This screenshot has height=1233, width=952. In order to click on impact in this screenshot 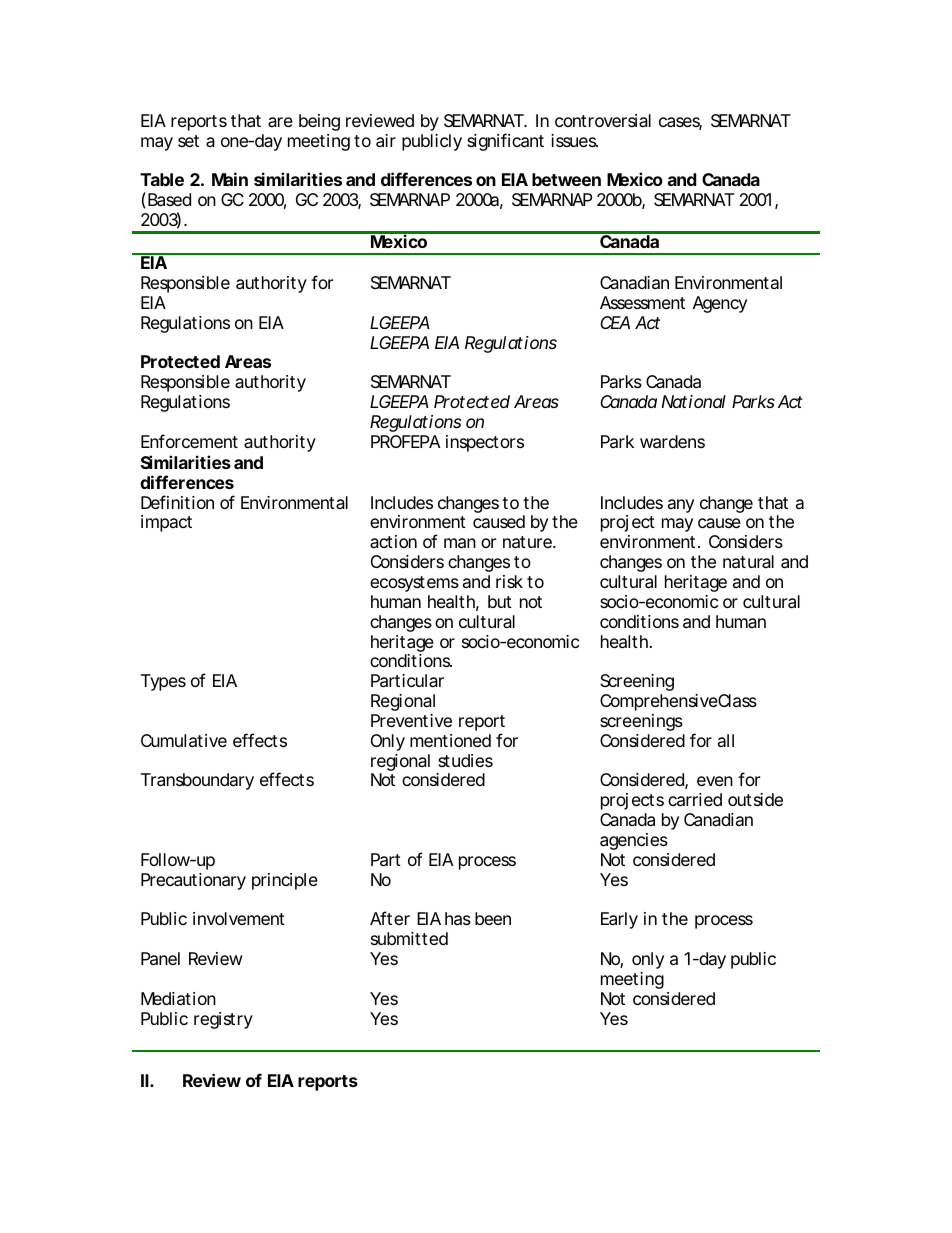, I will do `click(166, 523)`.
